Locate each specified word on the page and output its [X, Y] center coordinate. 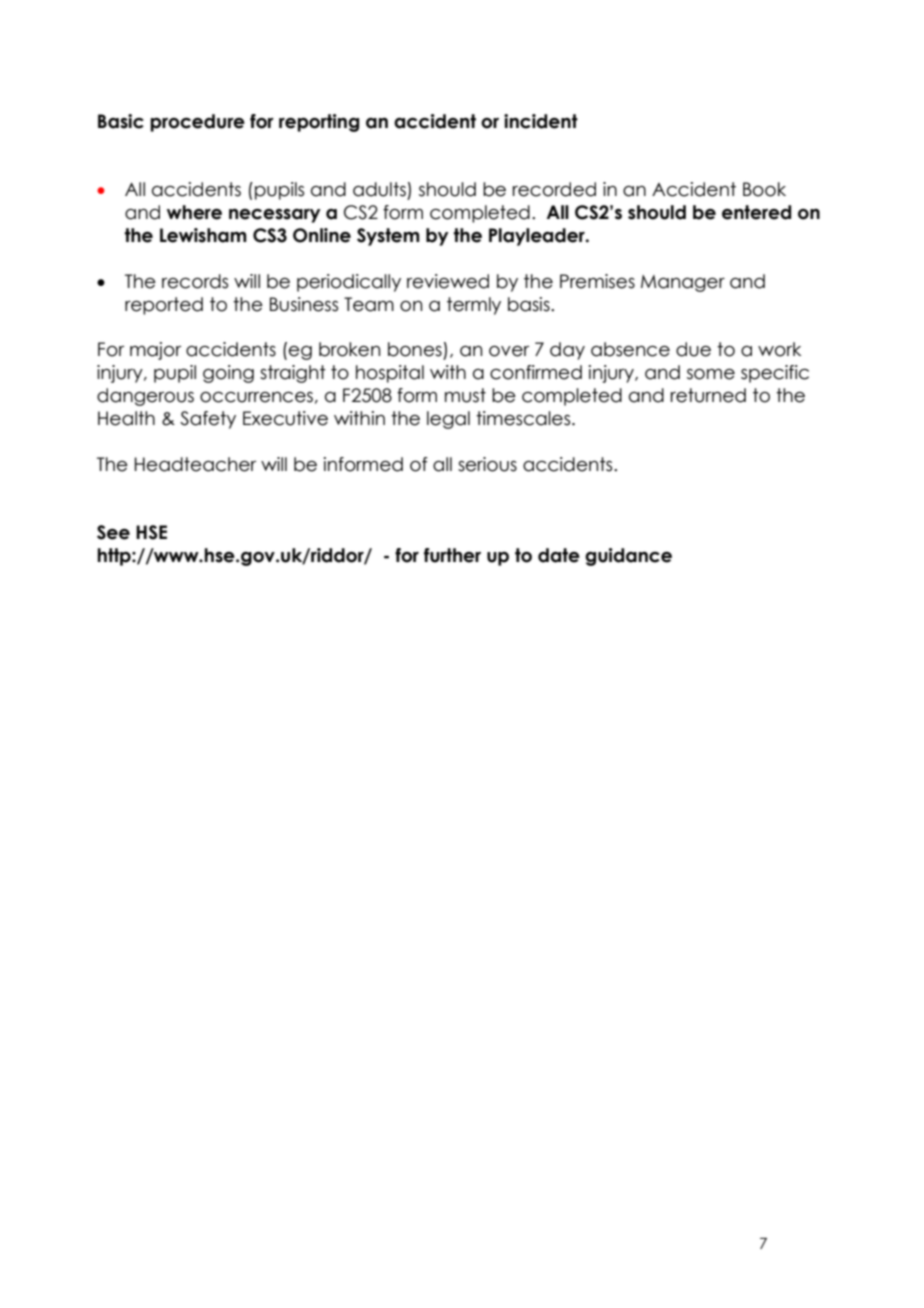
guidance [628, 557]
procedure [197, 123]
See [113, 532]
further [452, 555]
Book [764, 189]
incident [541, 121]
